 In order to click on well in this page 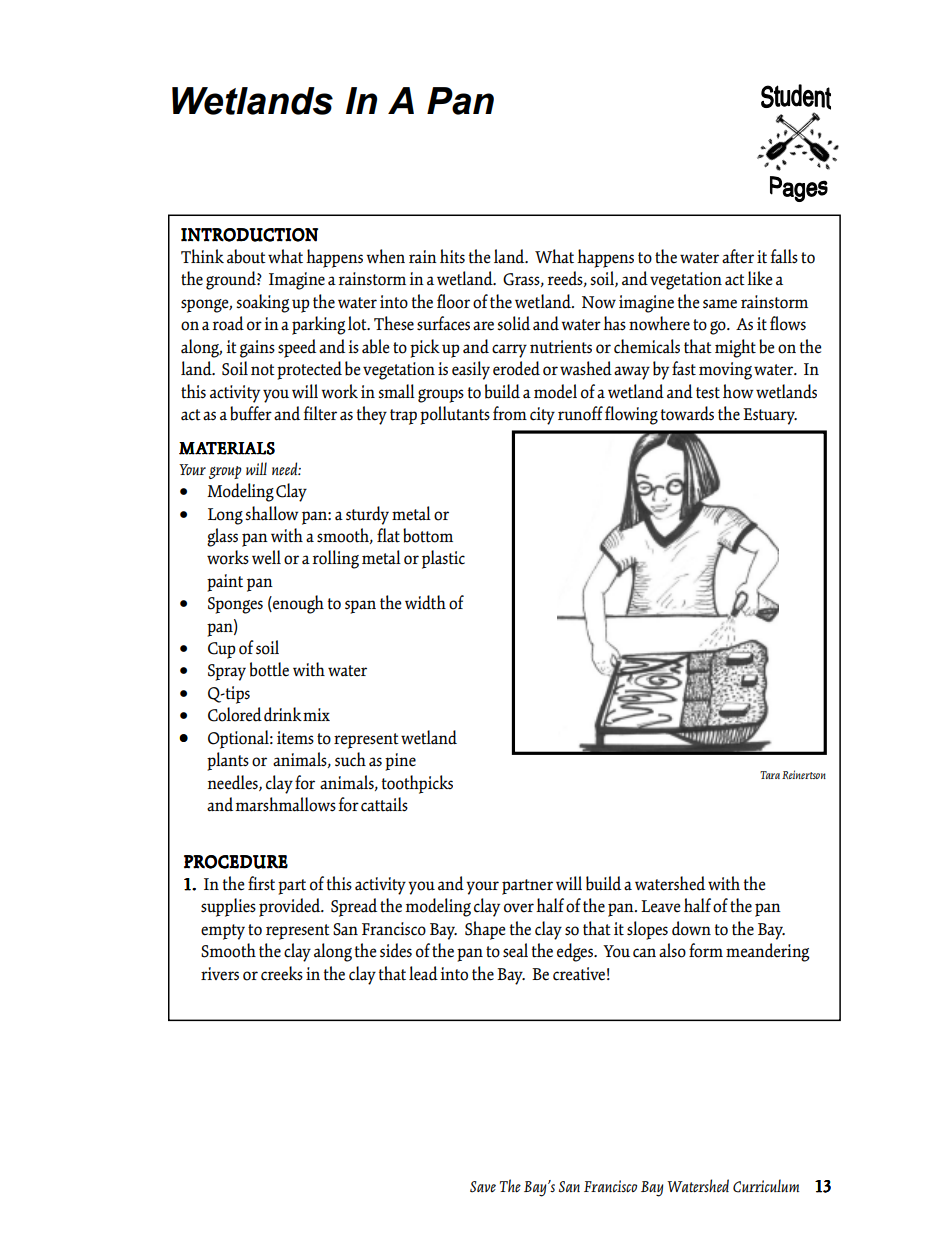, I will do `click(266, 557)`.
